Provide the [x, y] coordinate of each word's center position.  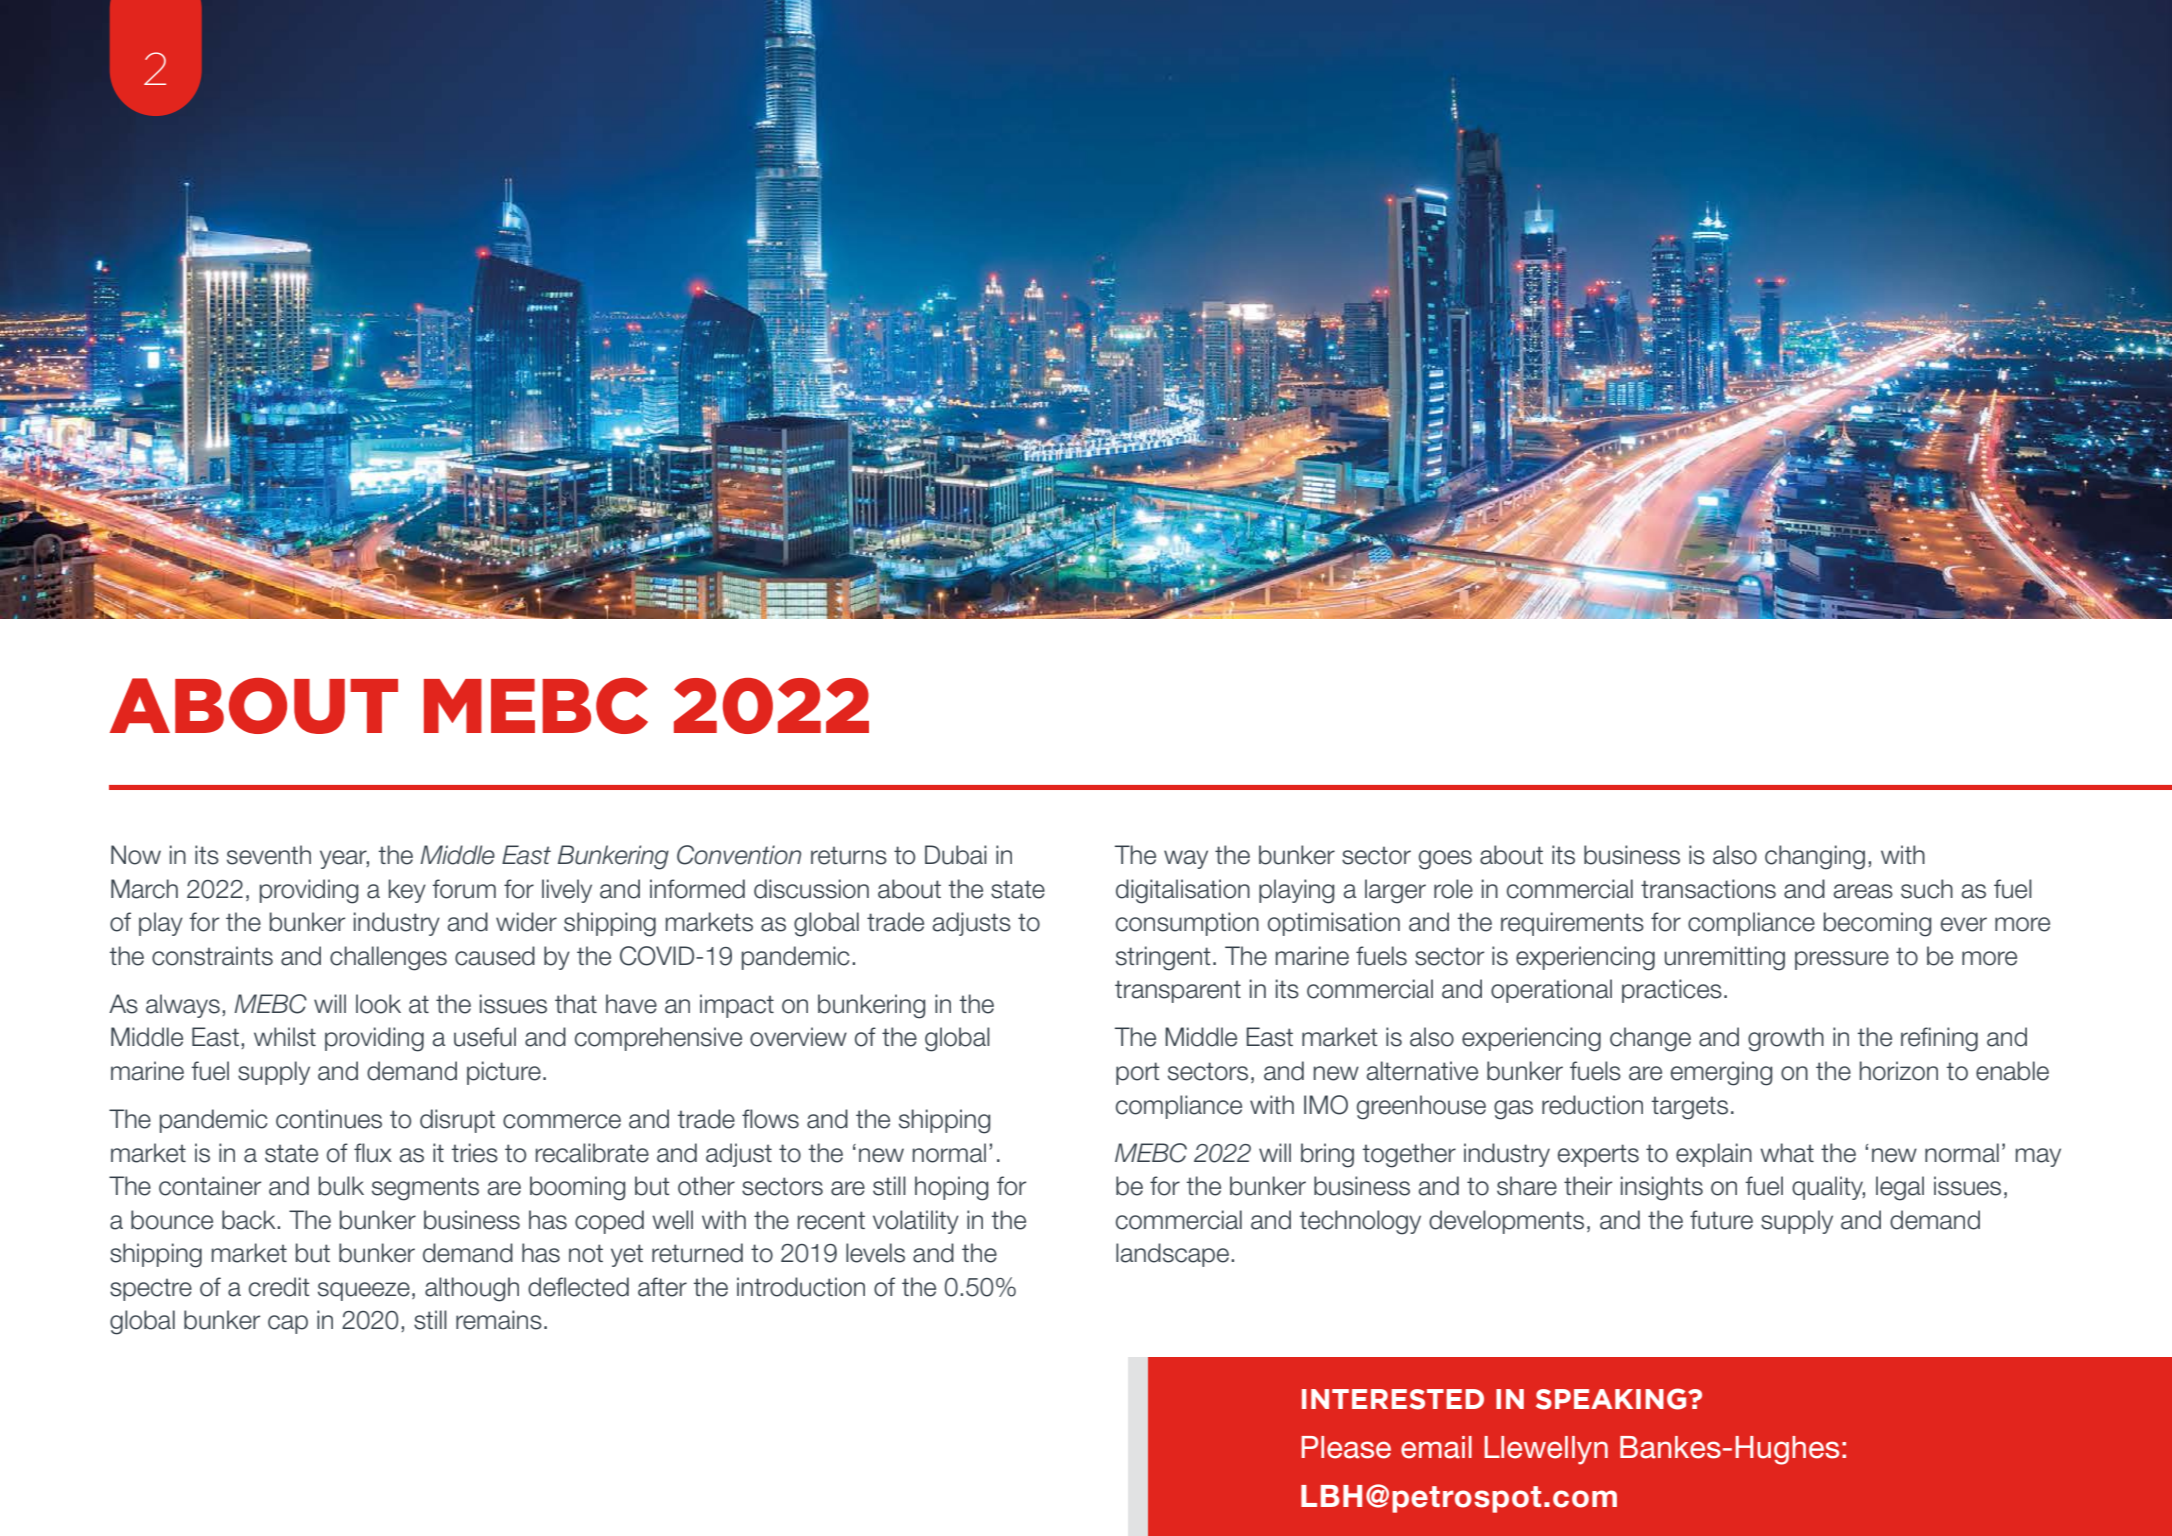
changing [1815, 857]
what [1787, 1153]
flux [373, 1153]
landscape [1172, 1255]
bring [1327, 1155]
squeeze [364, 1291]
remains [499, 1320]
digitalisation [1183, 891]
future [1721, 1220]
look [378, 1004]
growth [1786, 1039]
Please [1346, 1447]
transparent [1178, 991]
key [407, 891]
